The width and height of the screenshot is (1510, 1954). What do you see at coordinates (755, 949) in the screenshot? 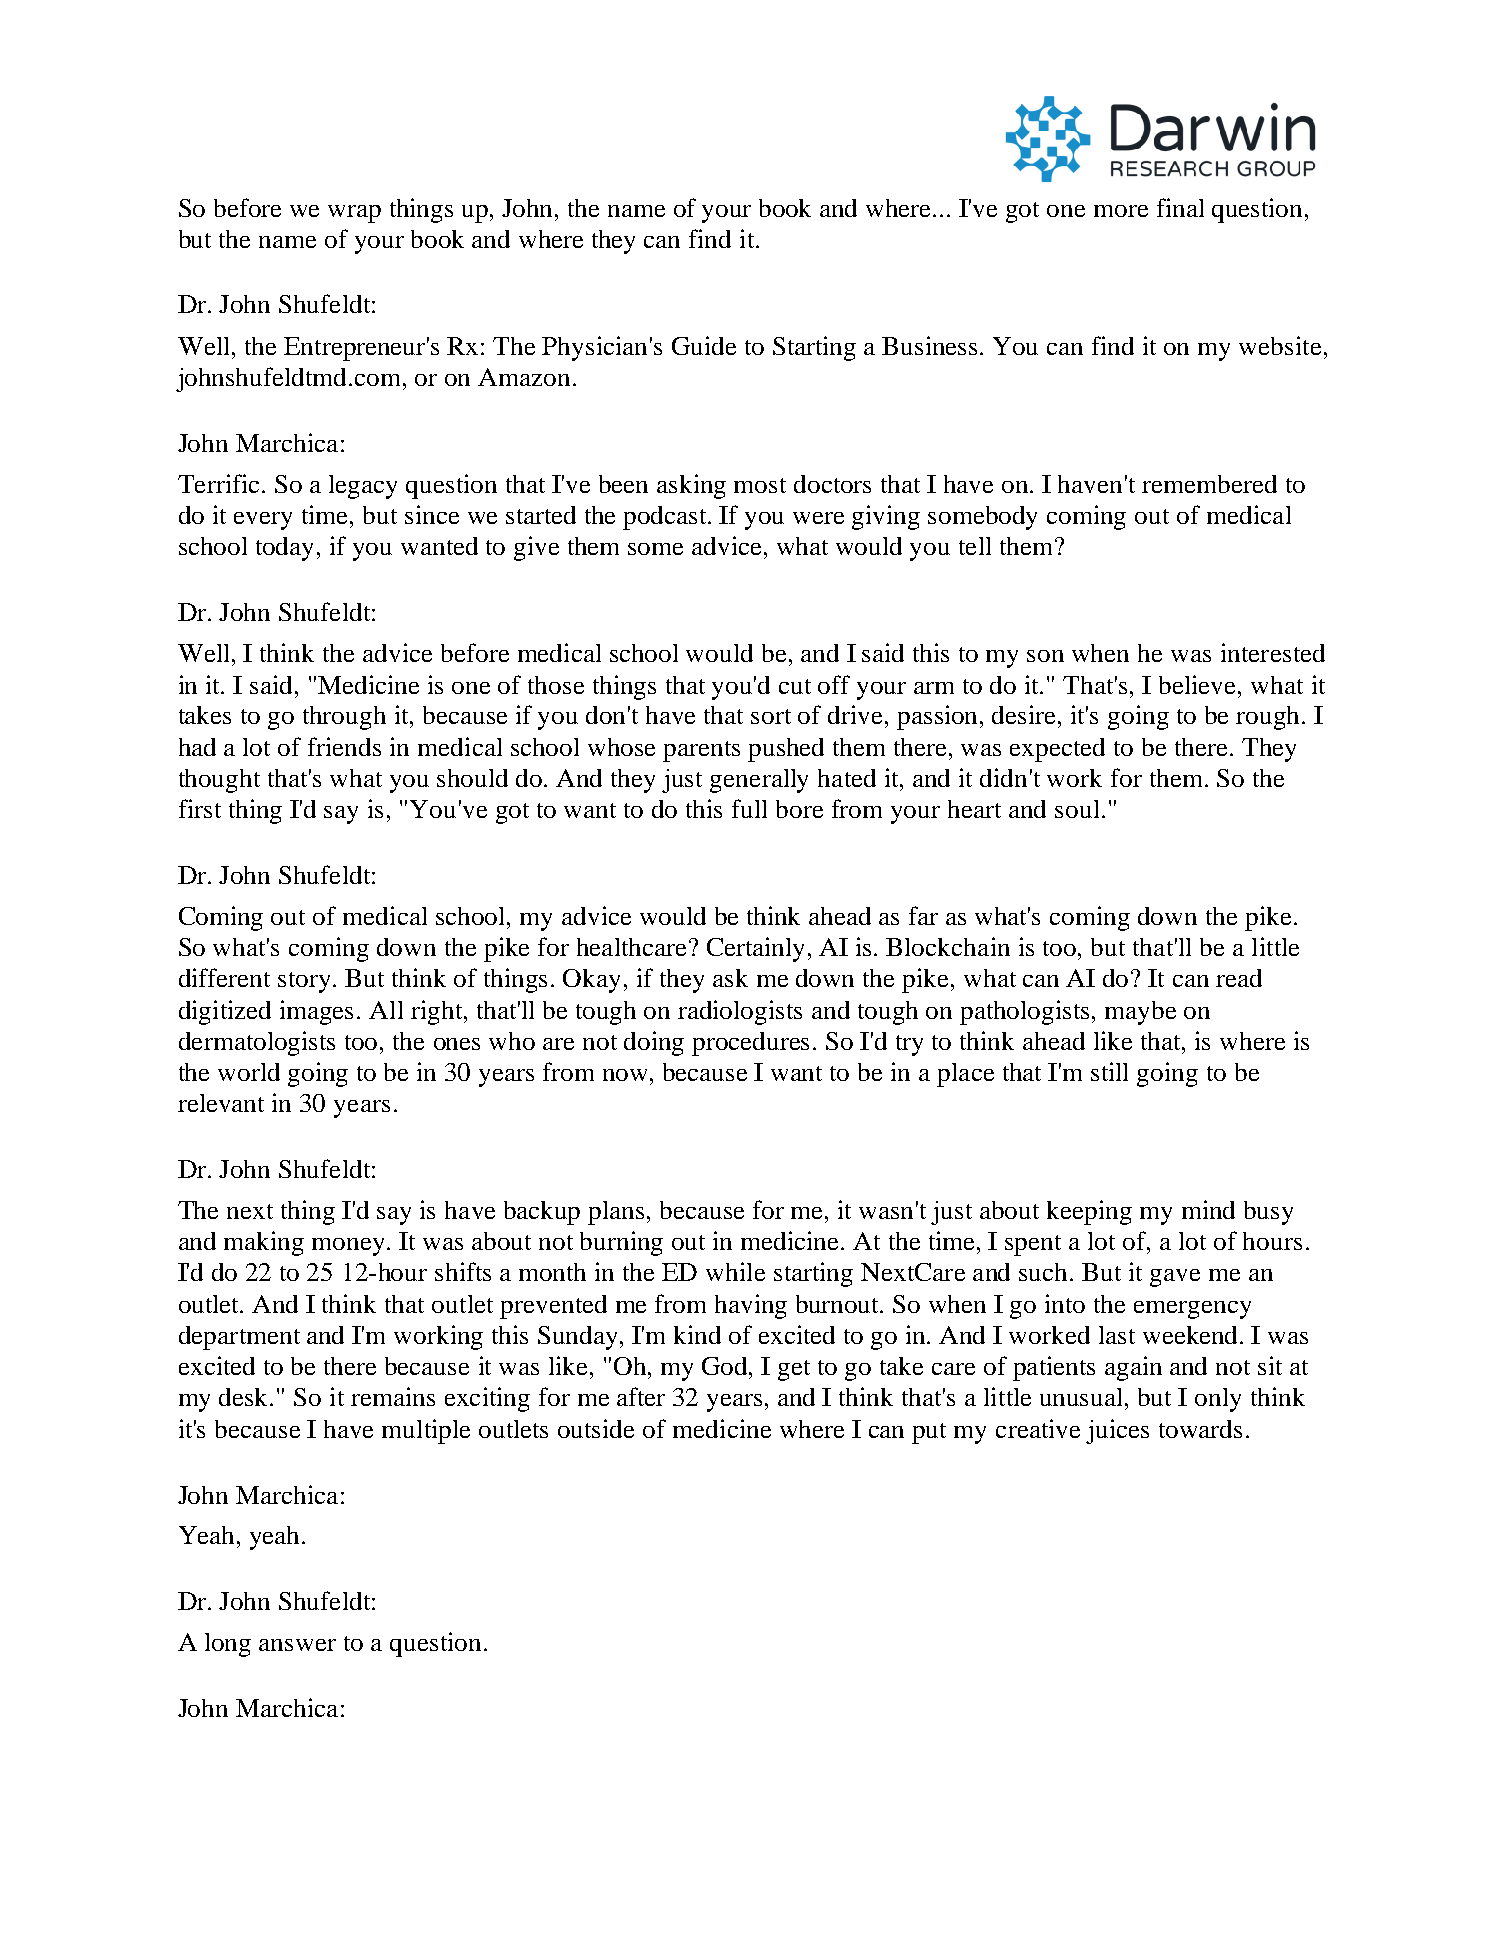
I see `Certainly` at bounding box center [755, 949].
